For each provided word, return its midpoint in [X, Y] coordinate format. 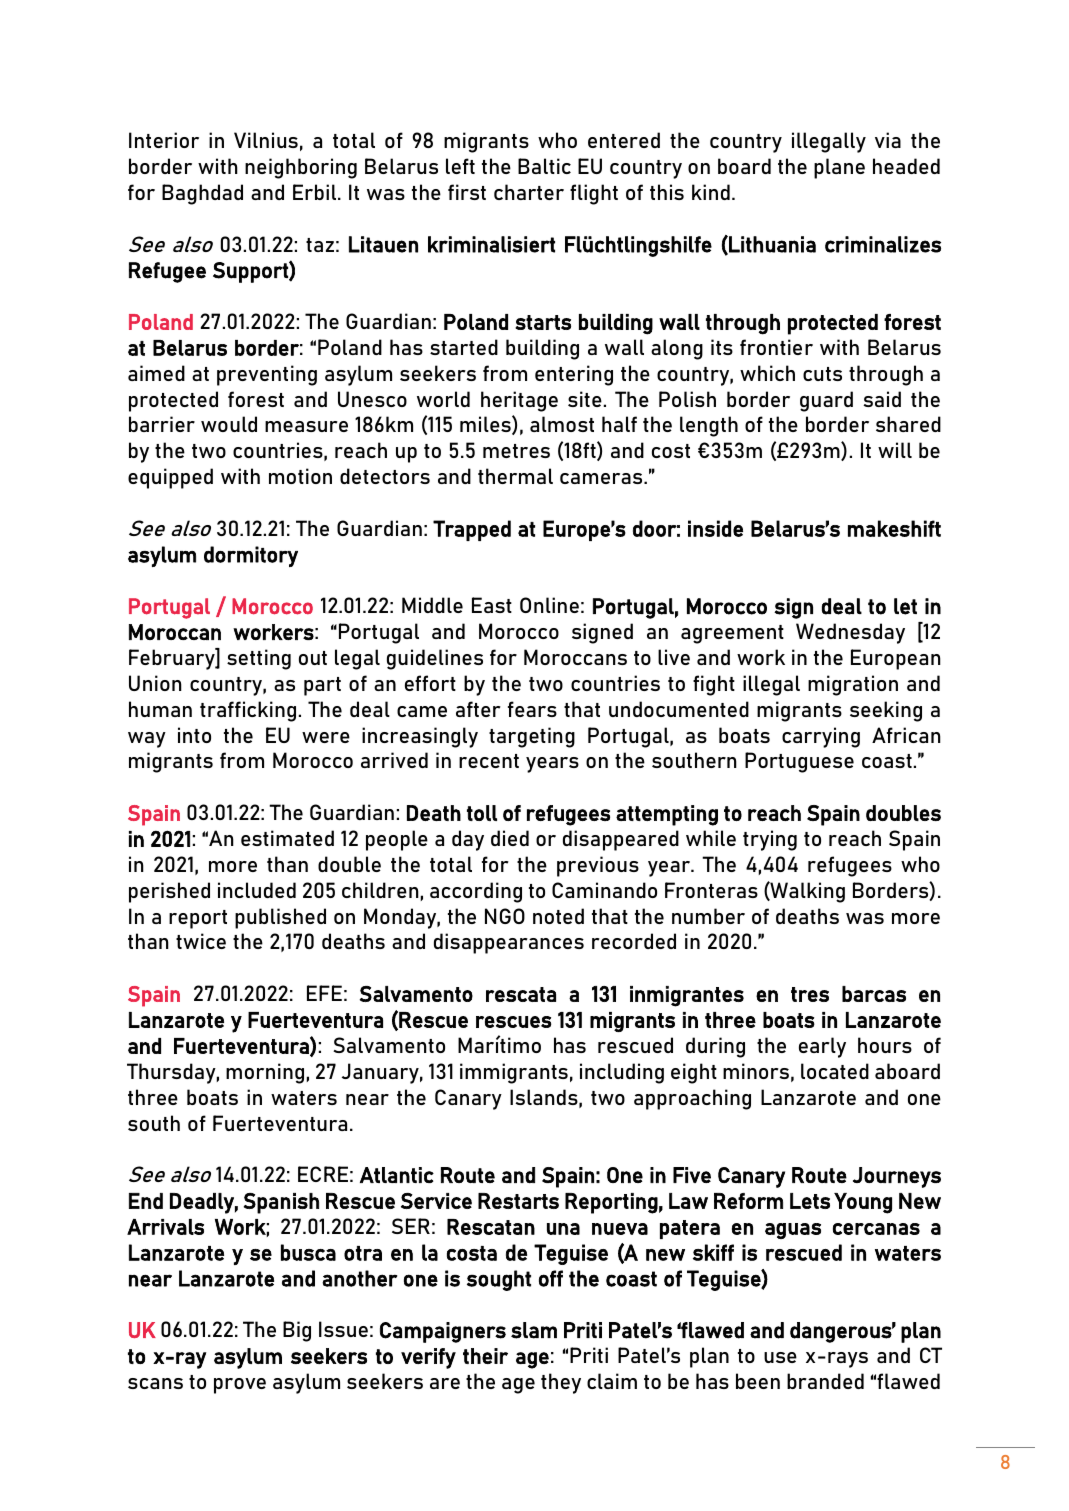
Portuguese [799, 762]
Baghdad [202, 194]
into [194, 735]
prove [240, 1386]
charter [529, 192]
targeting [532, 737]
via [888, 140]
